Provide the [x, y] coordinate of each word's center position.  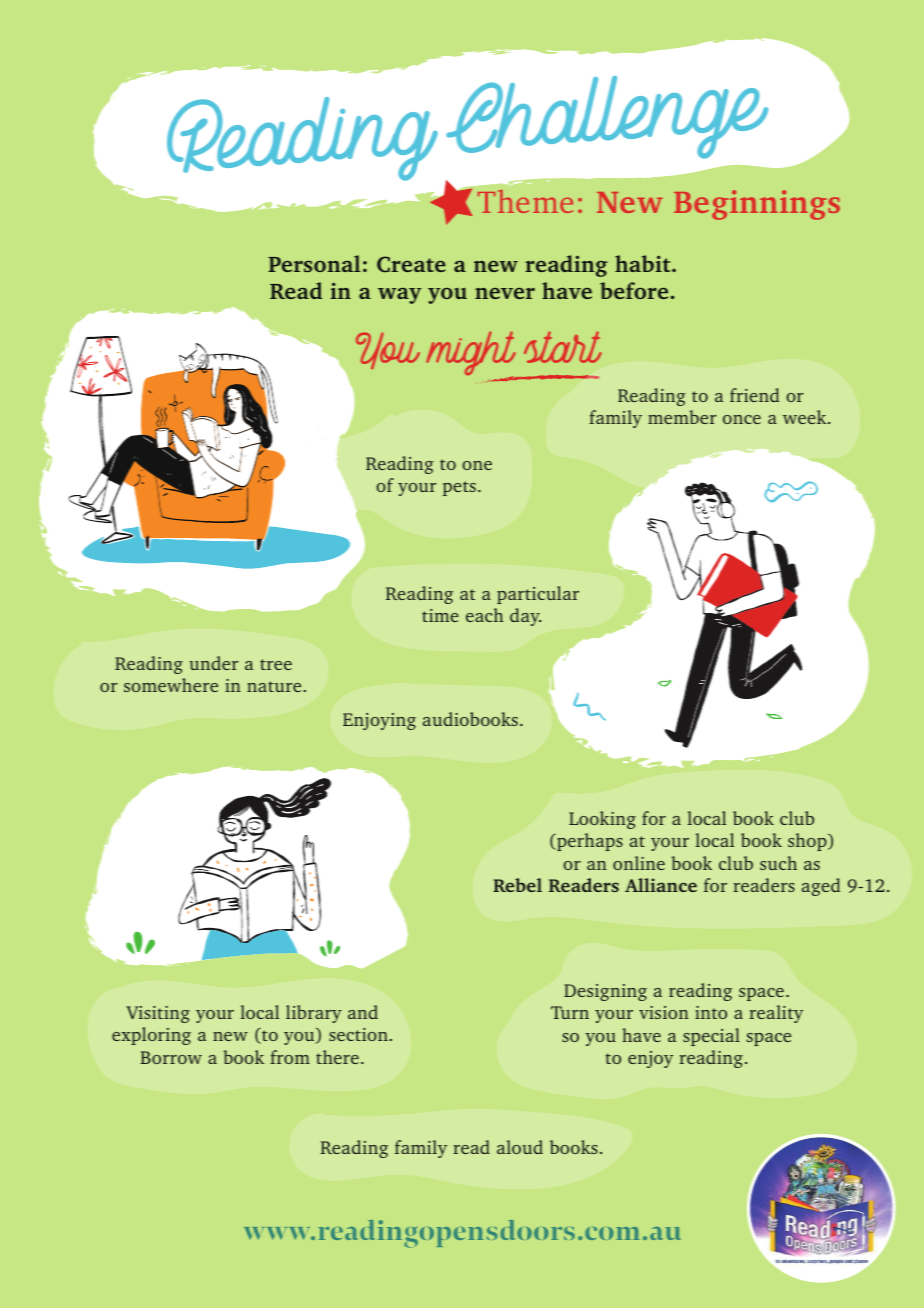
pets [459, 488]
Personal [314, 263]
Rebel [517, 885]
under [213, 663]
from [290, 1057]
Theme [525, 201]
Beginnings [757, 205]
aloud [520, 1147]
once [742, 419]
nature [274, 686]
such [778, 863]
